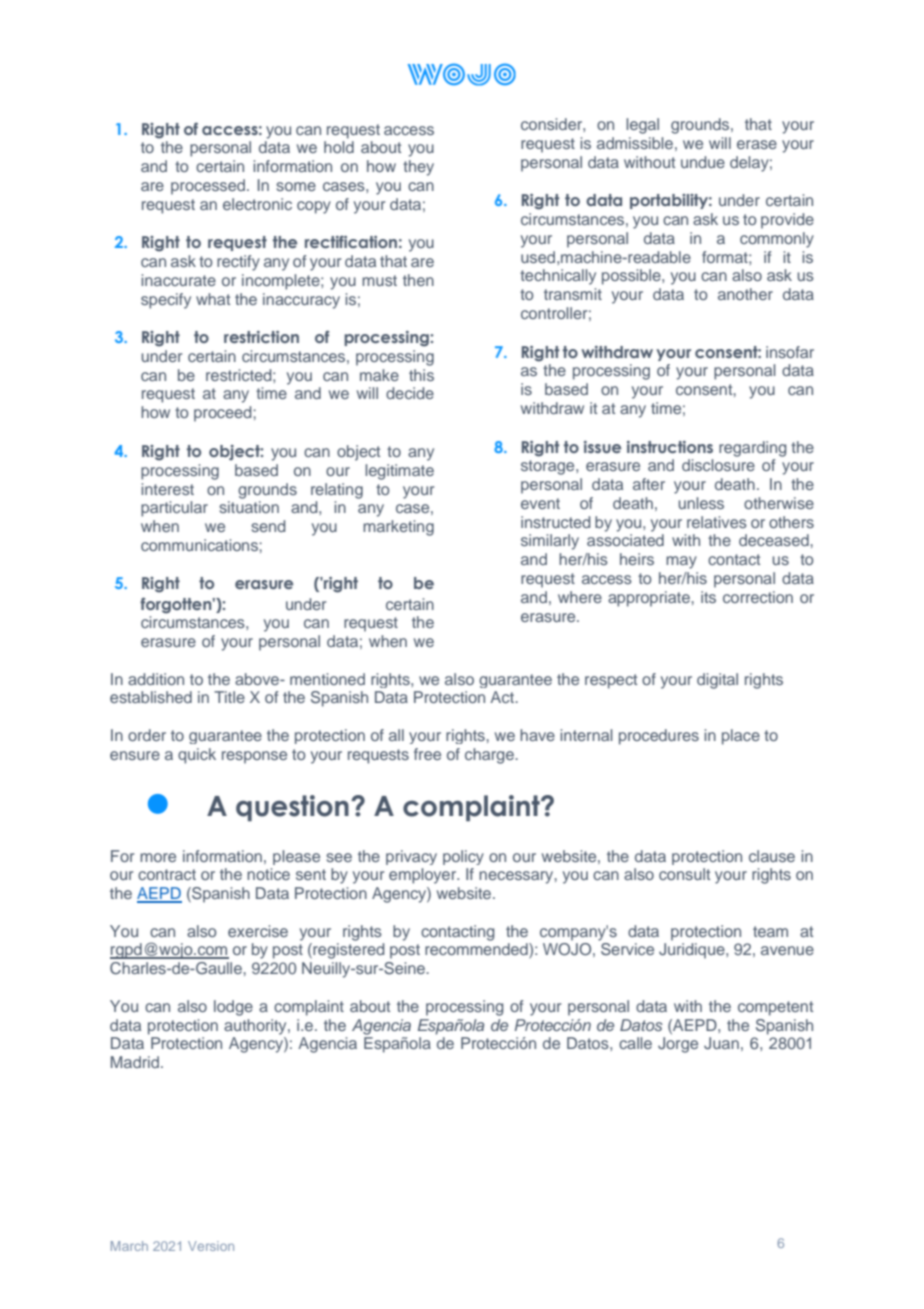  What do you see at coordinates (211, 1246) in the screenshot?
I see `Version` at bounding box center [211, 1246].
